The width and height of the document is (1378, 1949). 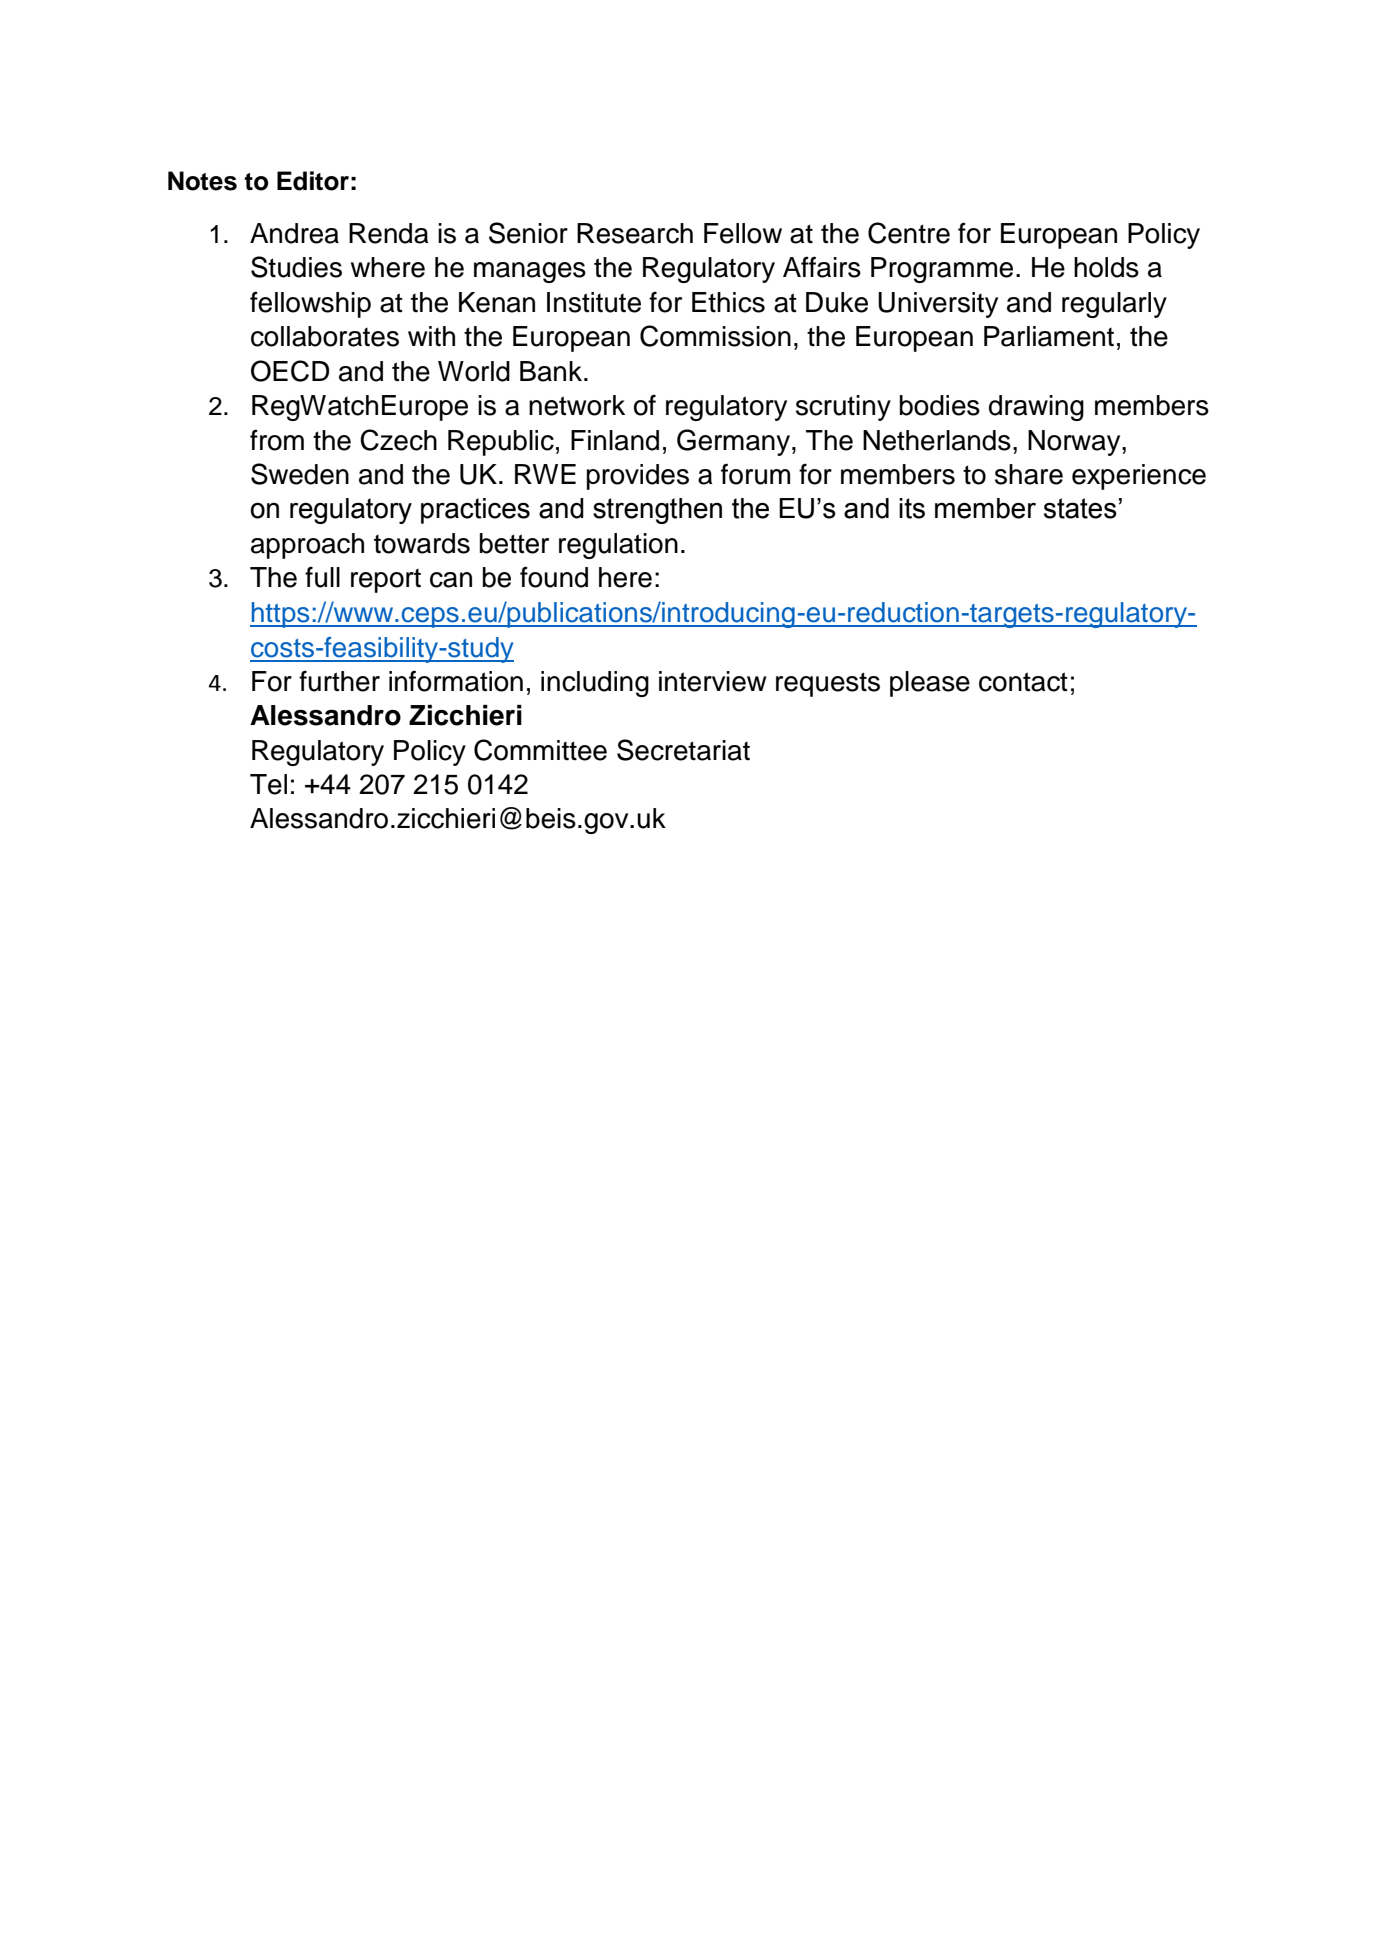 I want to click on Tel, so click(x=268, y=784).
